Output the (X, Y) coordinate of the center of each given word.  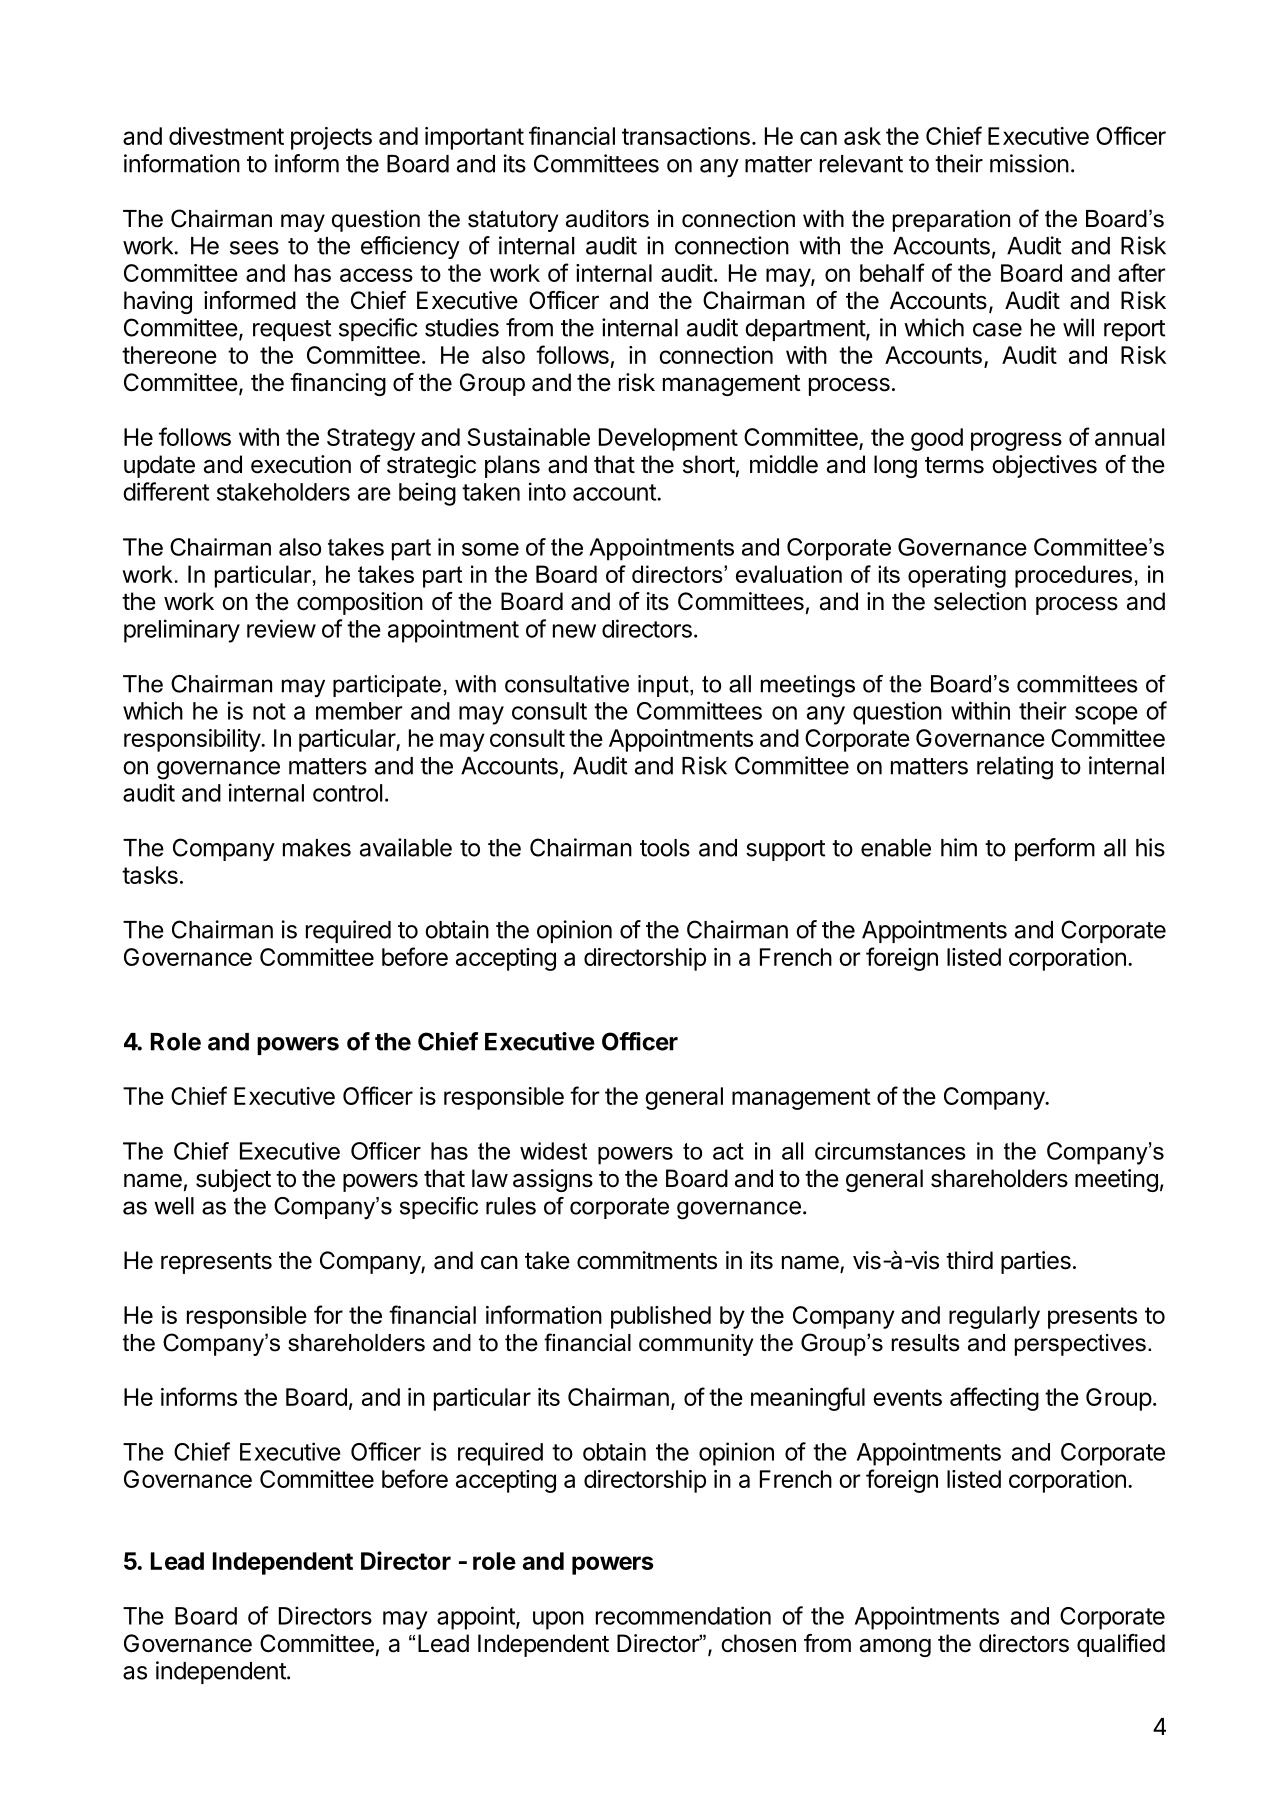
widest (553, 1151)
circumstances (890, 1151)
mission (1029, 163)
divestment (226, 136)
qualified (1121, 1645)
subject (233, 1180)
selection (980, 601)
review (281, 628)
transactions (686, 136)
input (664, 686)
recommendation (683, 1615)
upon (558, 1620)
